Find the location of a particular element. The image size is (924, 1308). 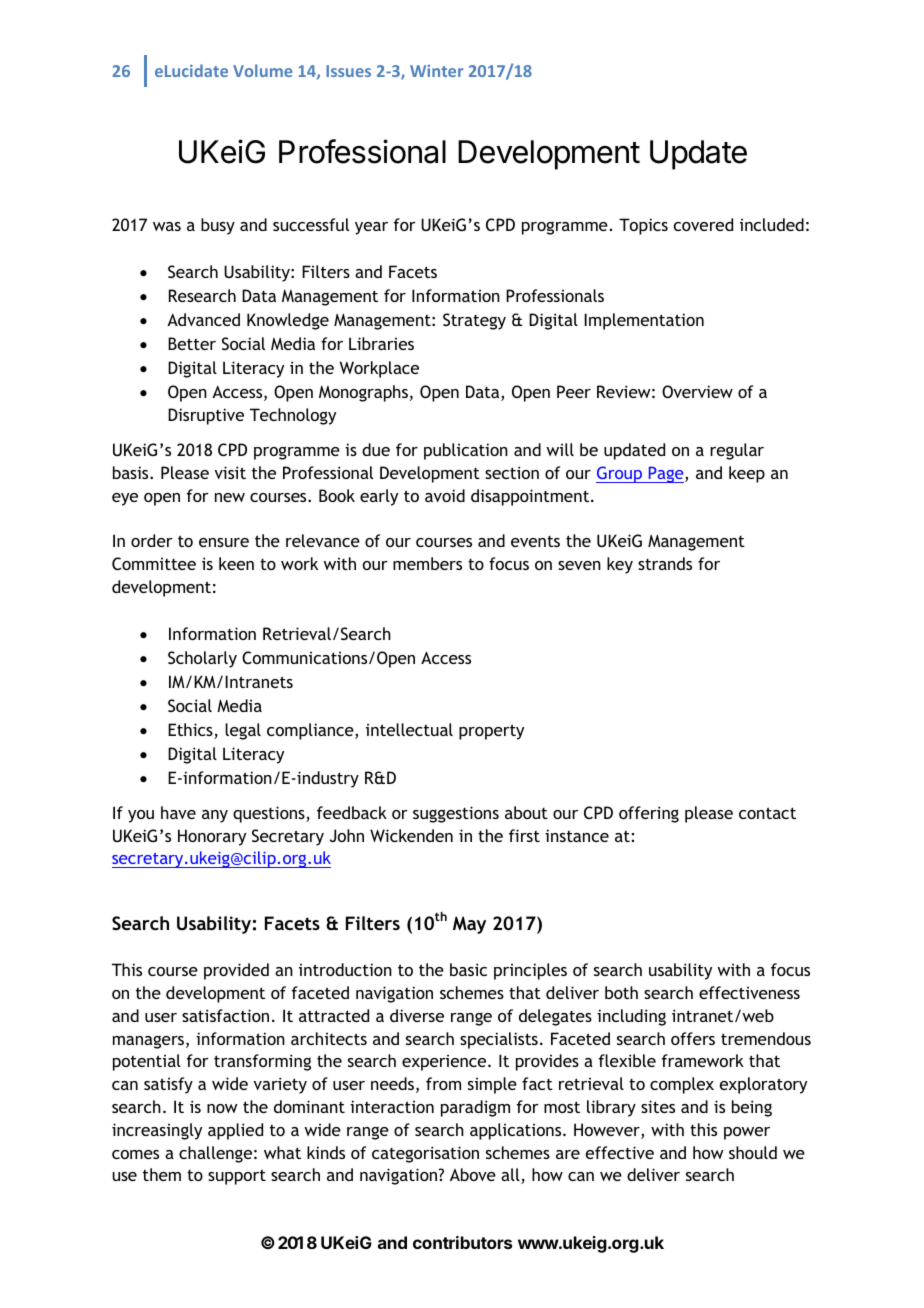

Volume is located at coordinates (262, 70).
